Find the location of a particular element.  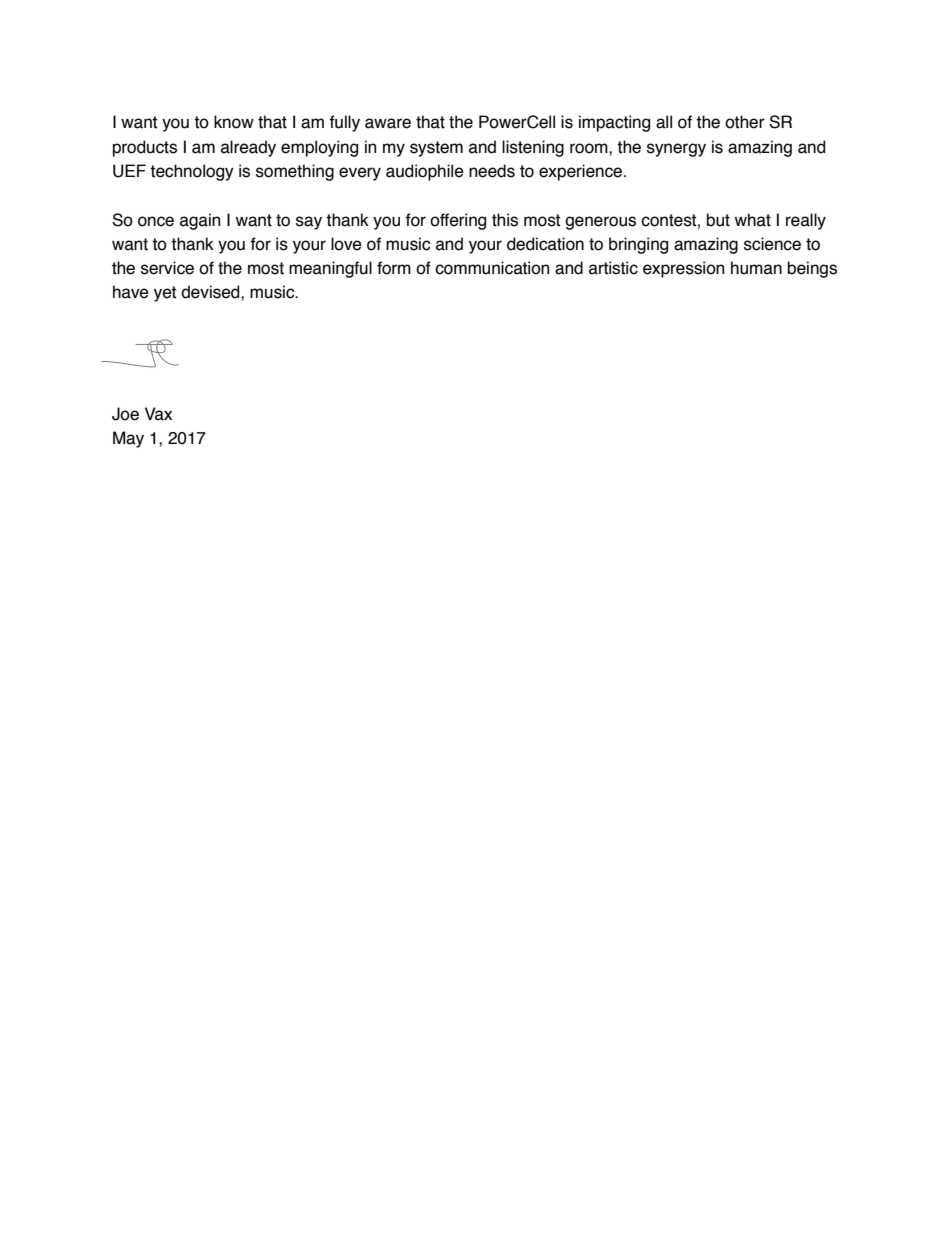

but is located at coordinates (718, 220).
